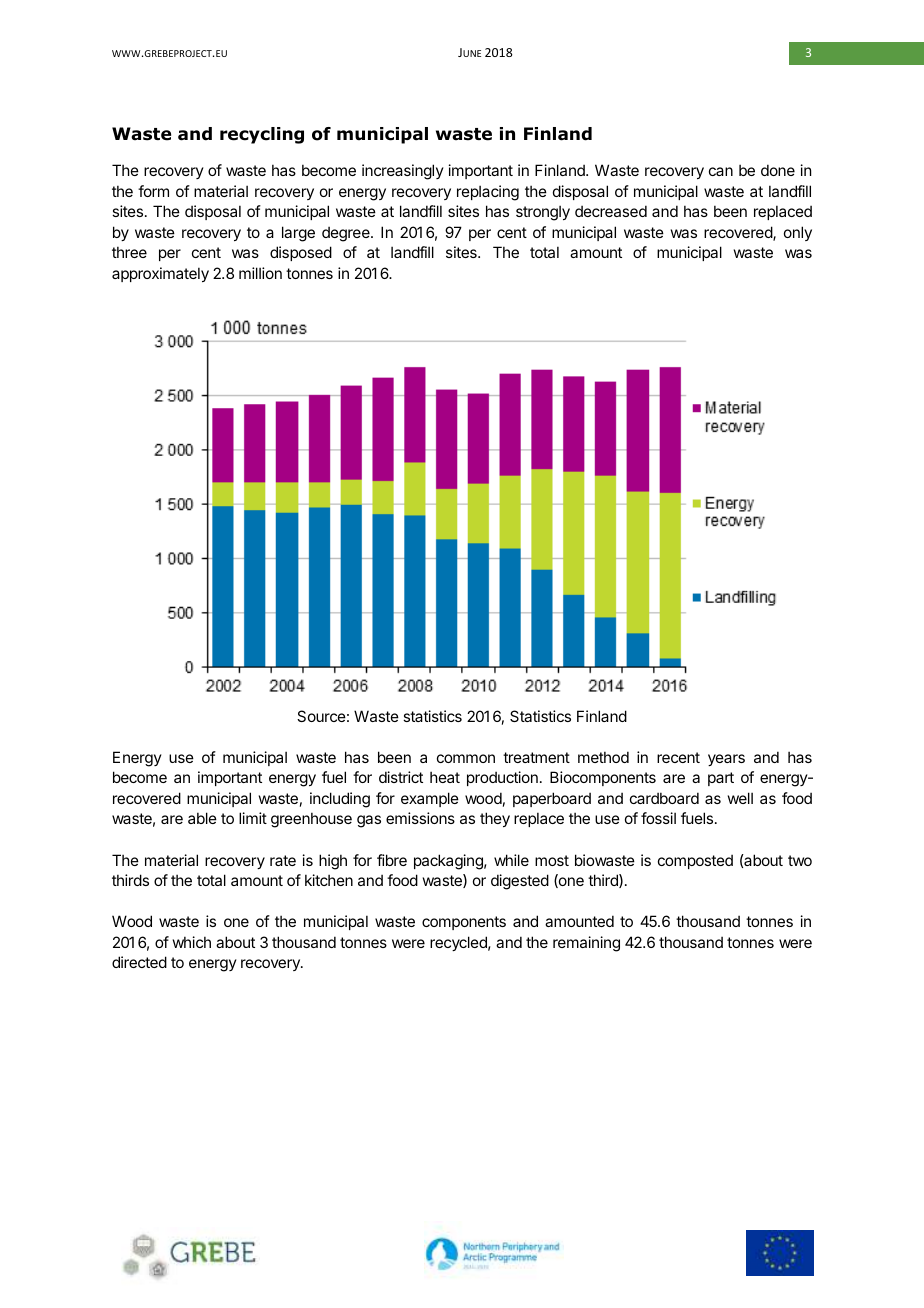 The height and width of the image is (1308, 924). What do you see at coordinates (466, 758) in the image?
I see `common` at bounding box center [466, 758].
